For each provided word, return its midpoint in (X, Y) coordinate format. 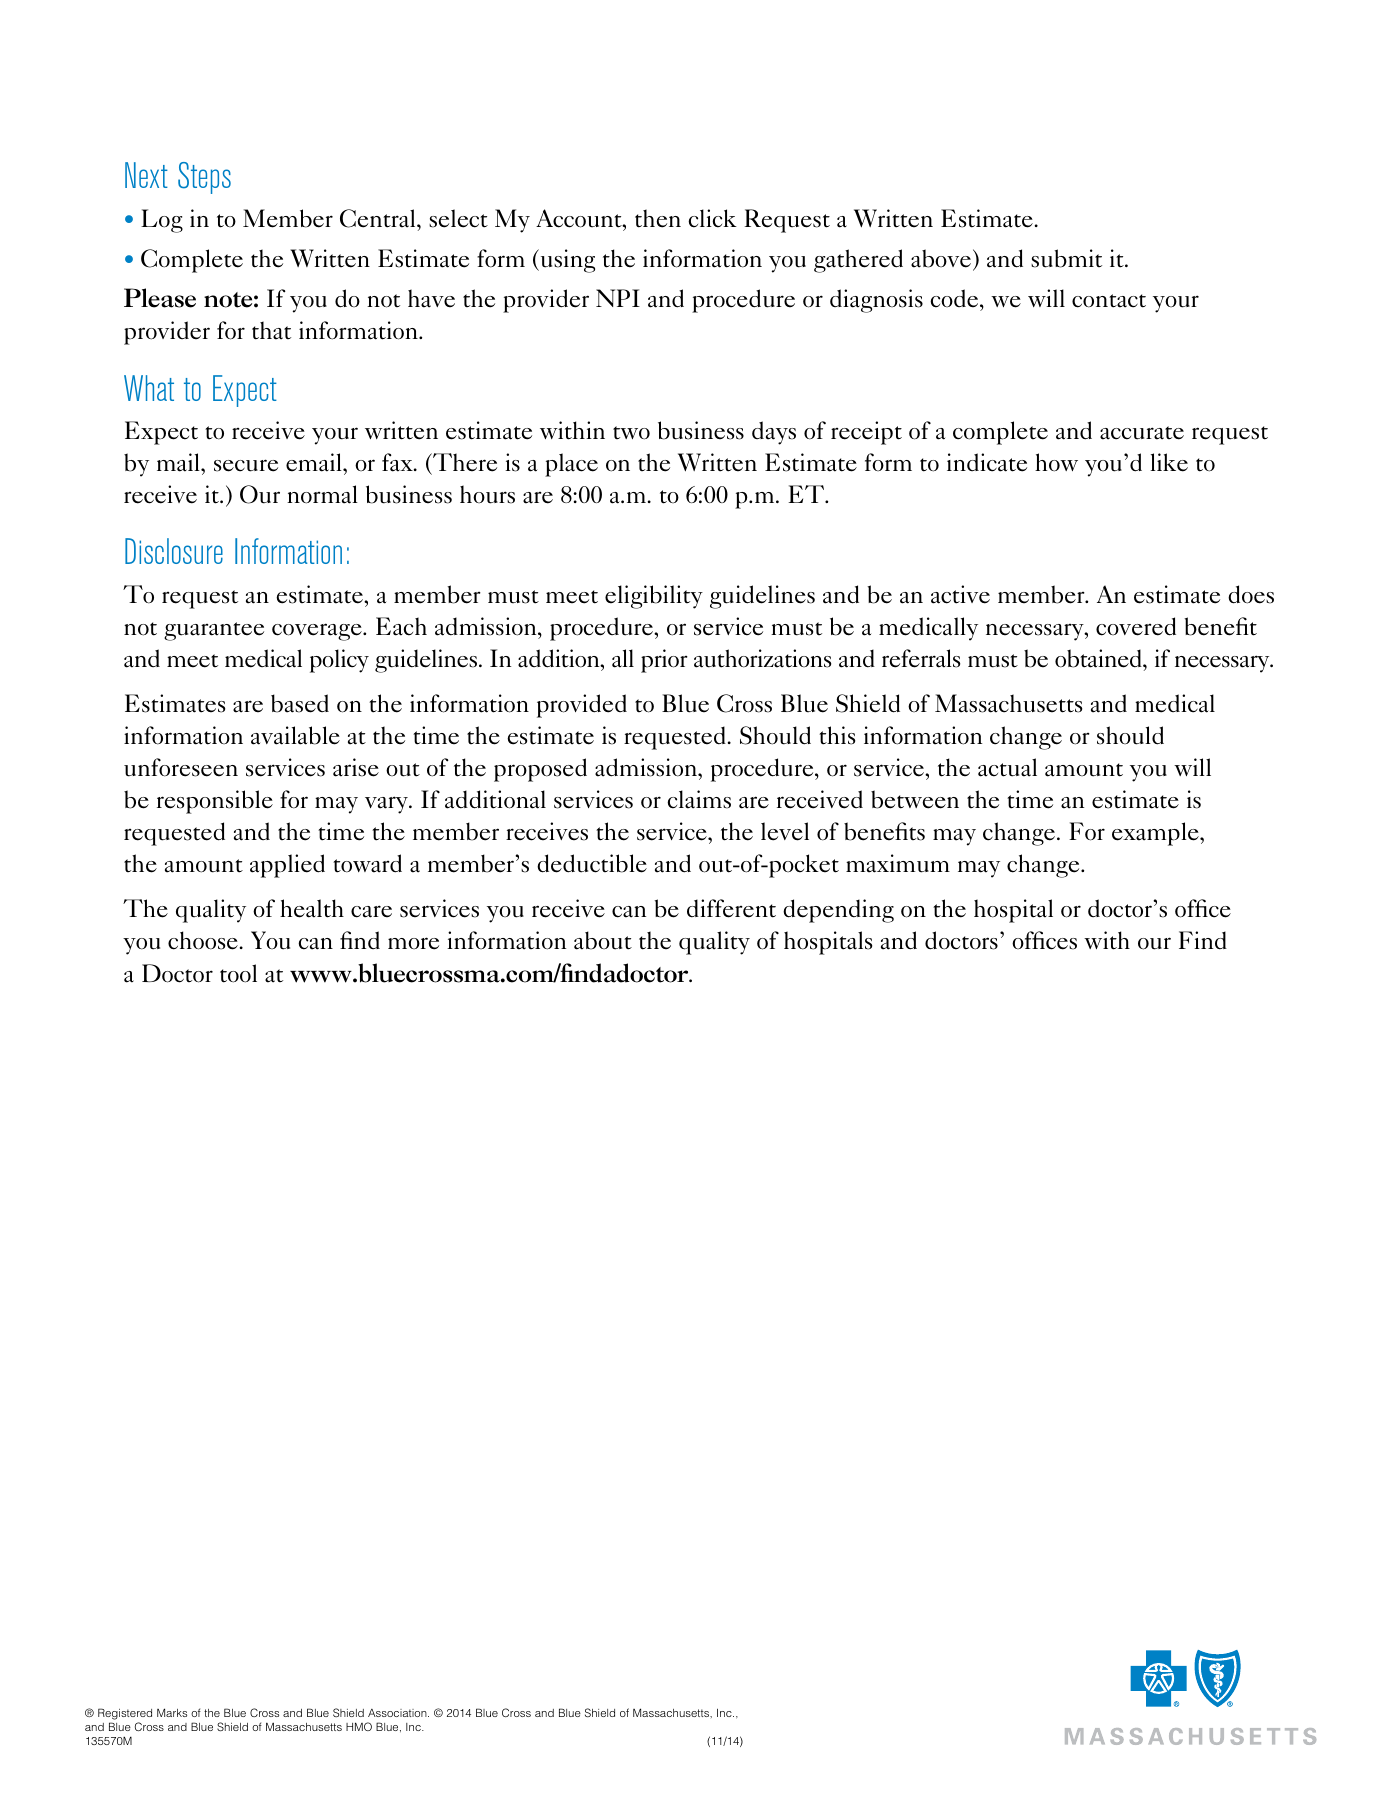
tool (238, 973)
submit (1066, 258)
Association (398, 1713)
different (731, 908)
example (1156, 834)
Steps (204, 178)
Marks (172, 1712)
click (712, 218)
